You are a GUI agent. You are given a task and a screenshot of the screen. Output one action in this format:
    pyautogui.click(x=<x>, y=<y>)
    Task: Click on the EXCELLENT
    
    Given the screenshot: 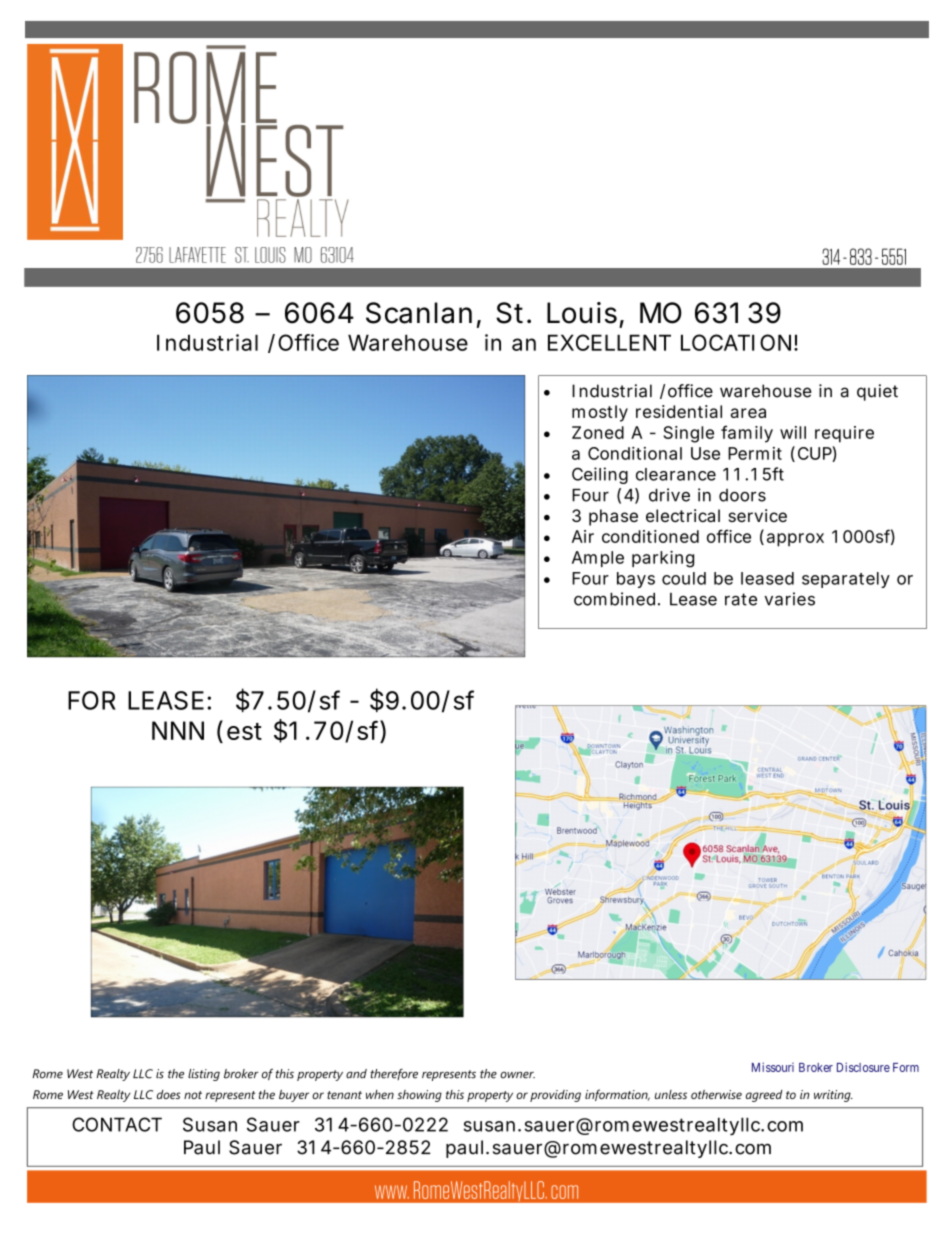 What is the action you would take?
    pyautogui.click(x=609, y=342)
